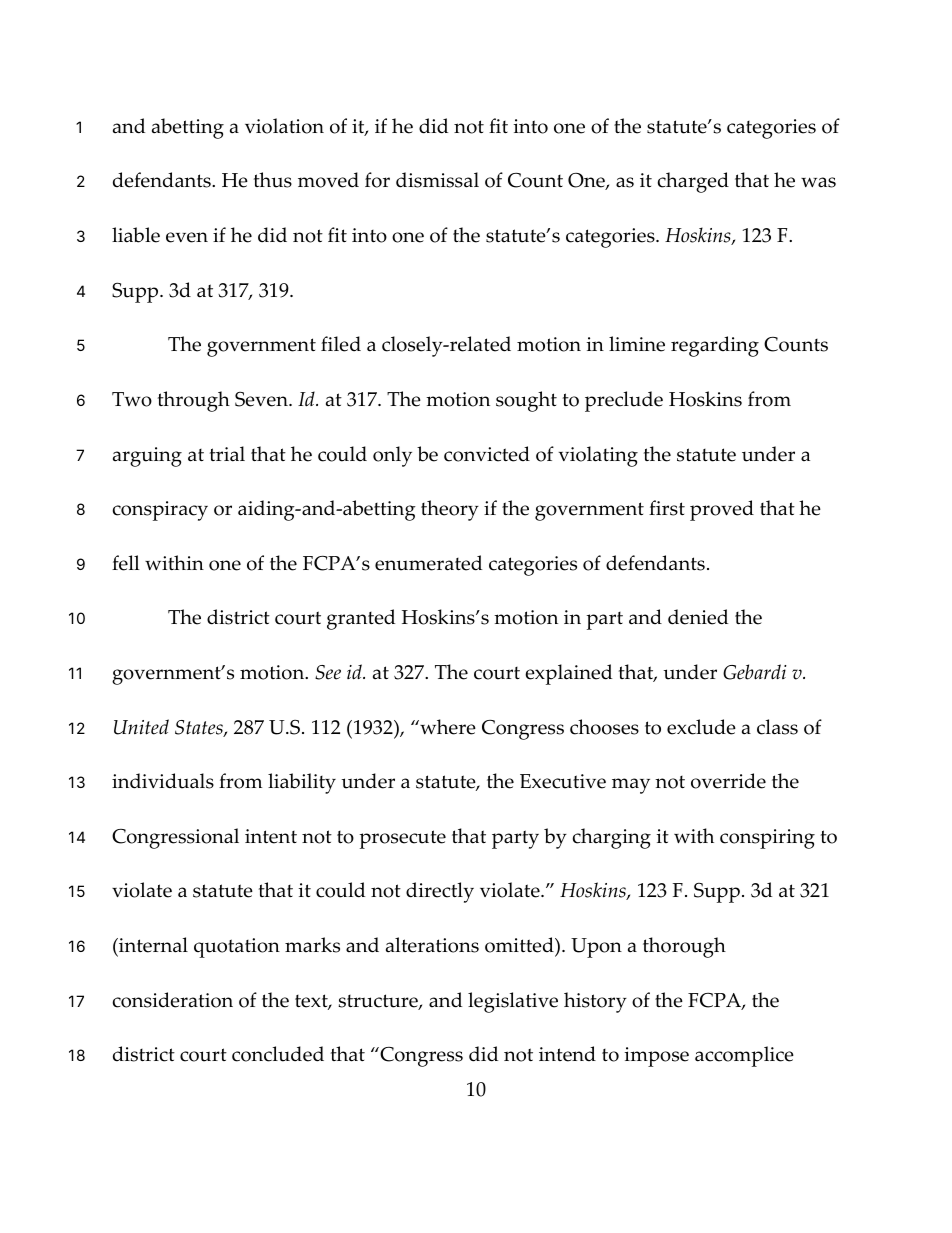 The height and width of the screenshot is (1233, 952). I want to click on consideration, so click(173, 1000).
